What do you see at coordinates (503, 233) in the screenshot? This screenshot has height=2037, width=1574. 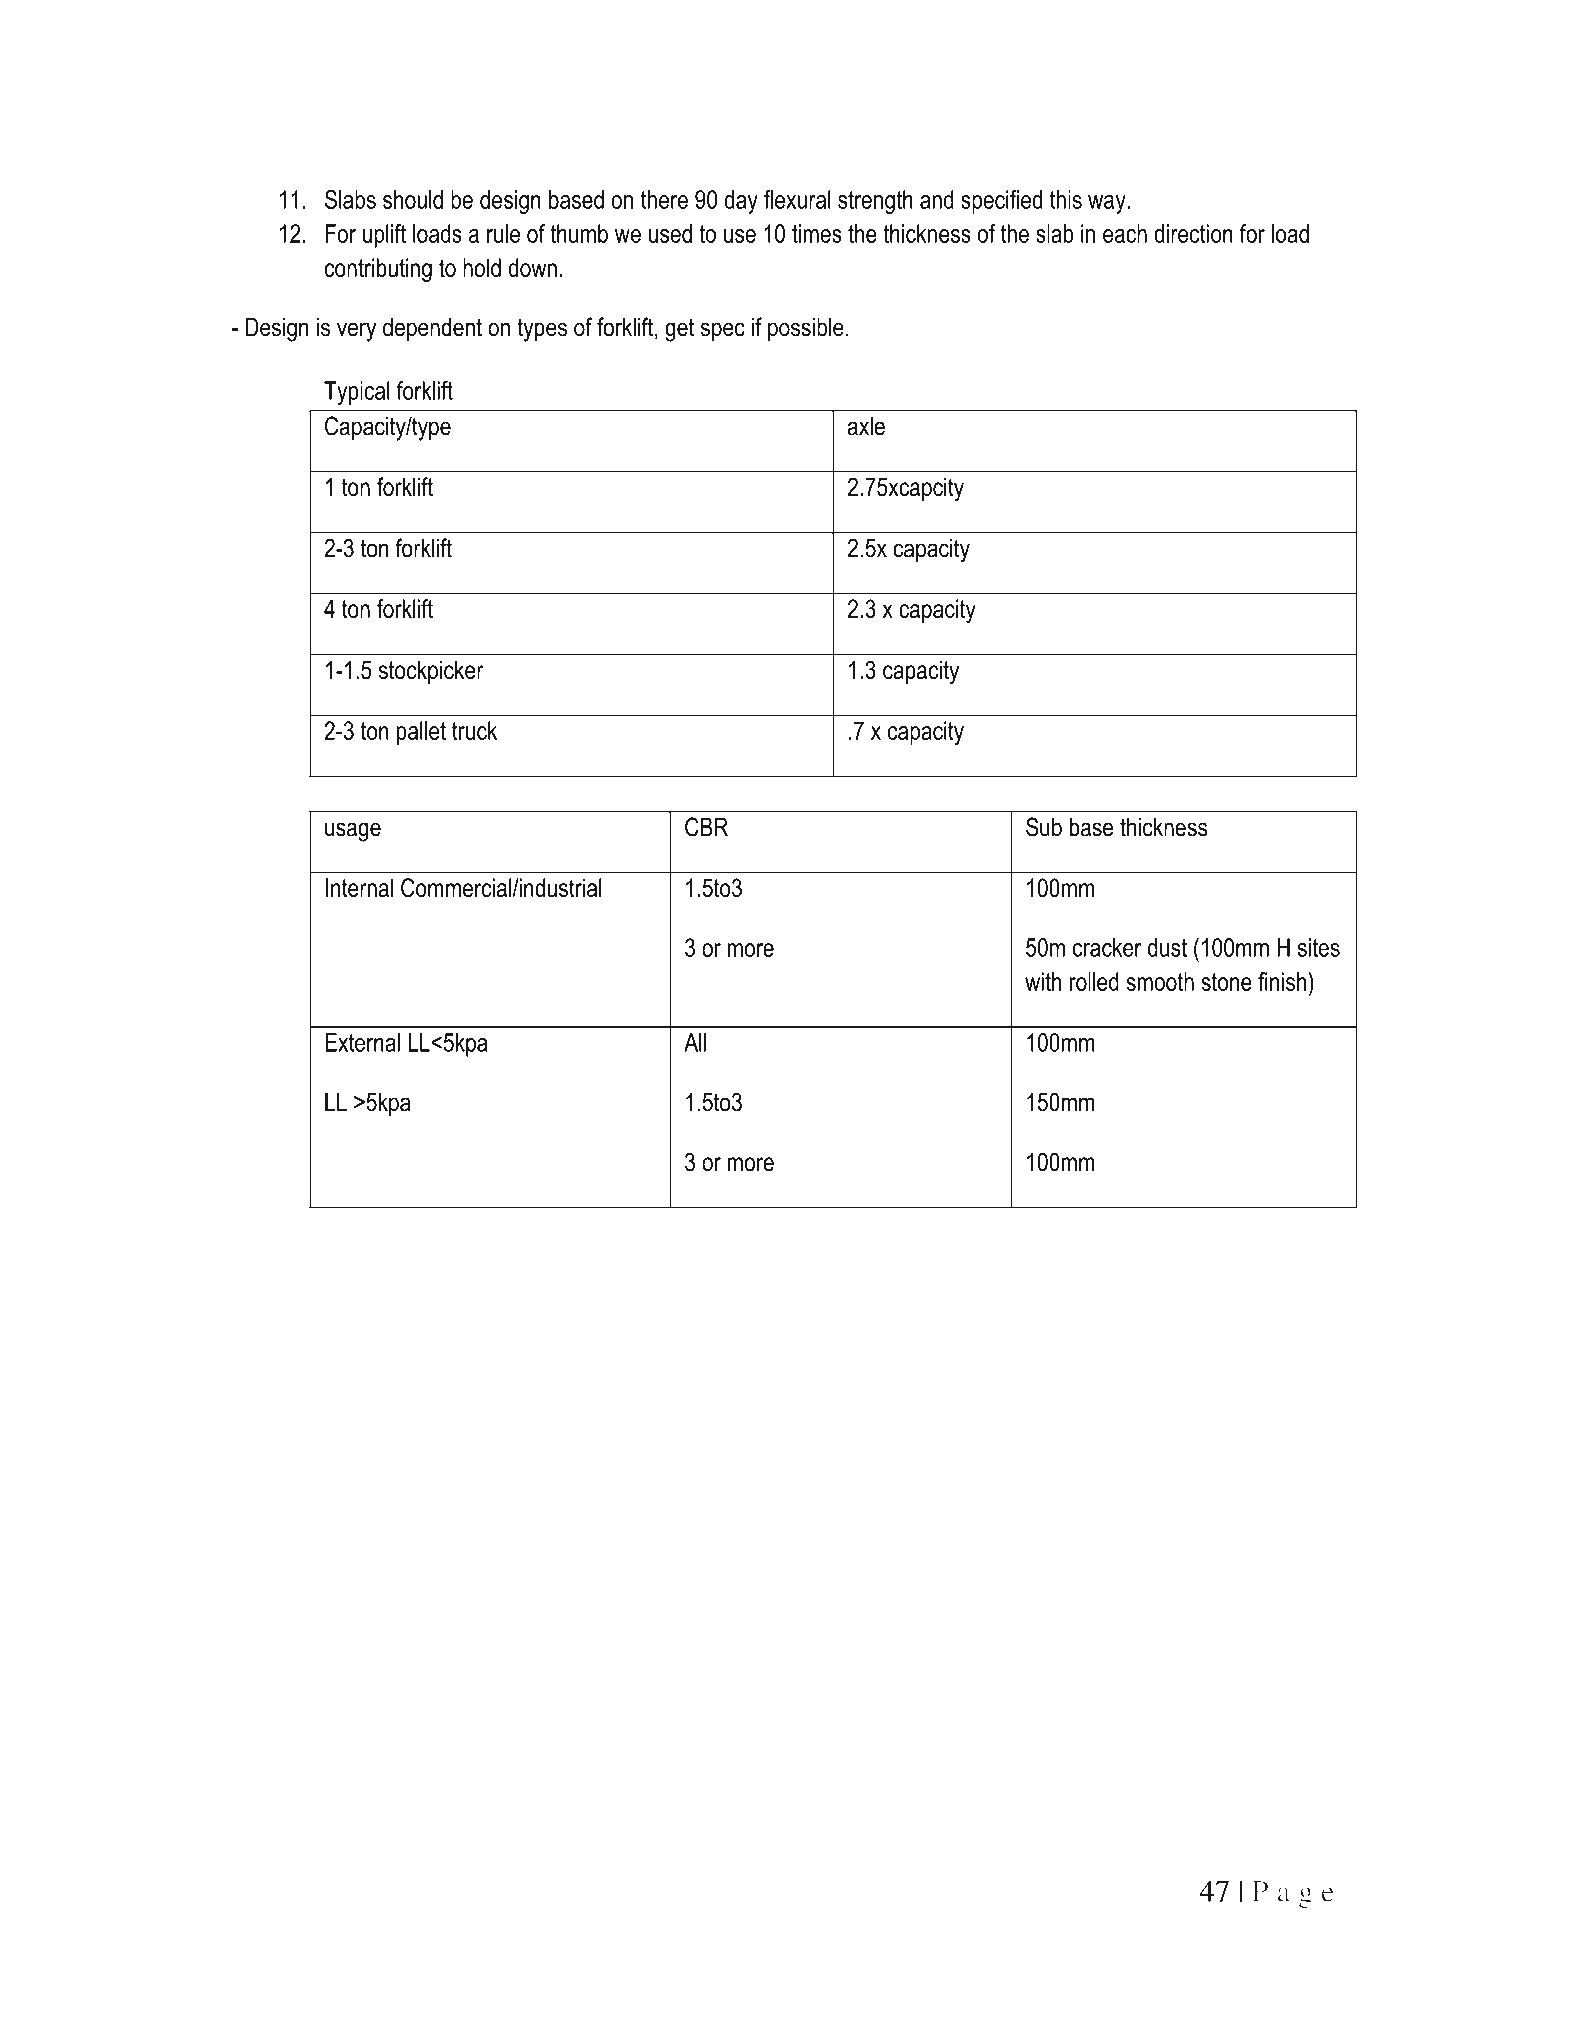 I see `rule` at bounding box center [503, 233].
